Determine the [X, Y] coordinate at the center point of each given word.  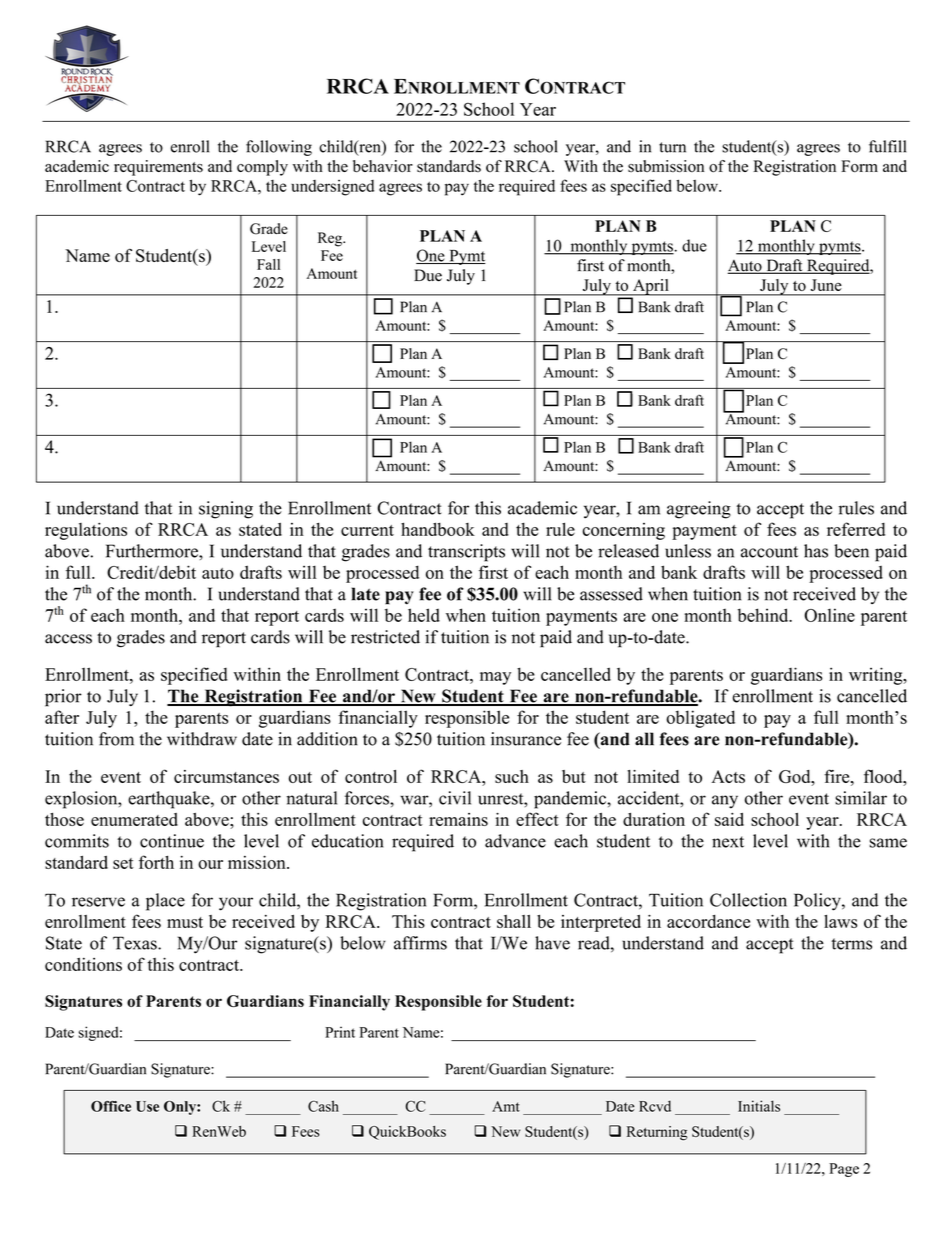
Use [147, 1106]
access [68, 639]
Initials [759, 1106]
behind [764, 615]
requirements [158, 168]
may [495, 678]
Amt [506, 1106]
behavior [383, 166]
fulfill [887, 146]
